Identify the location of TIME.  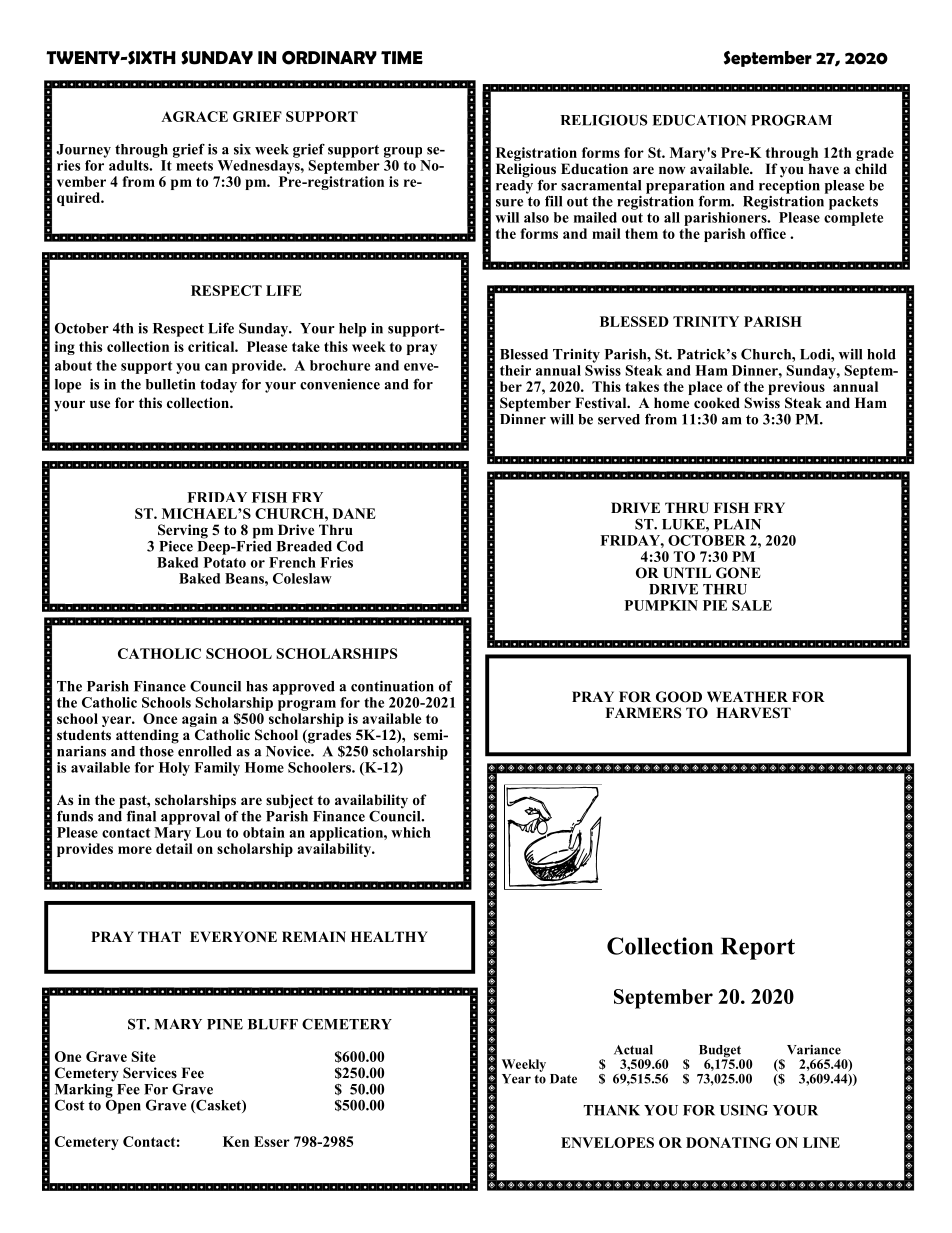
(402, 57).
